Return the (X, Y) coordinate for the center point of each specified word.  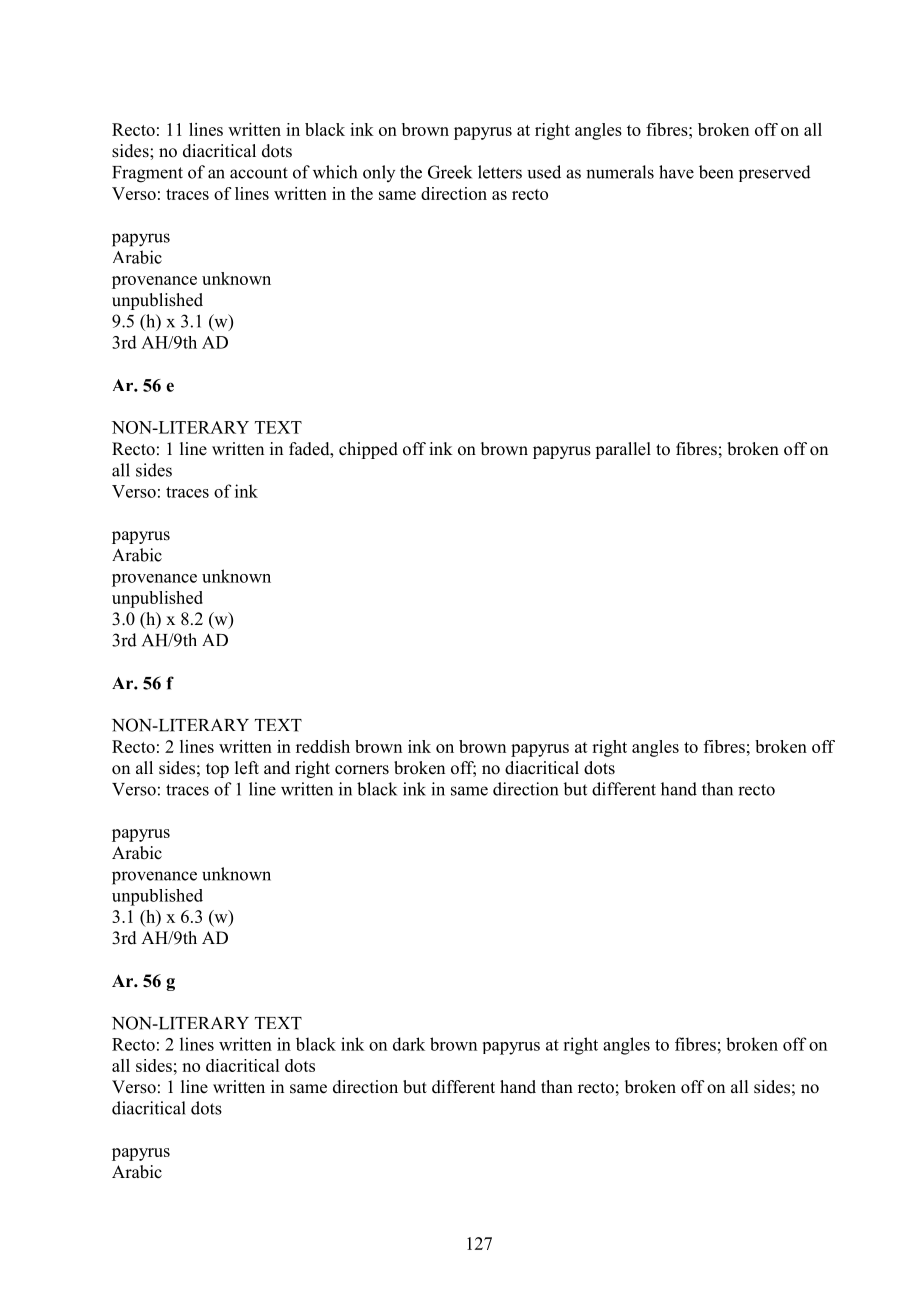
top (217, 770)
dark (409, 1044)
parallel (623, 450)
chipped (368, 450)
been (716, 172)
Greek (450, 172)
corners (362, 770)
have (676, 172)
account (259, 173)
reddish (323, 746)
